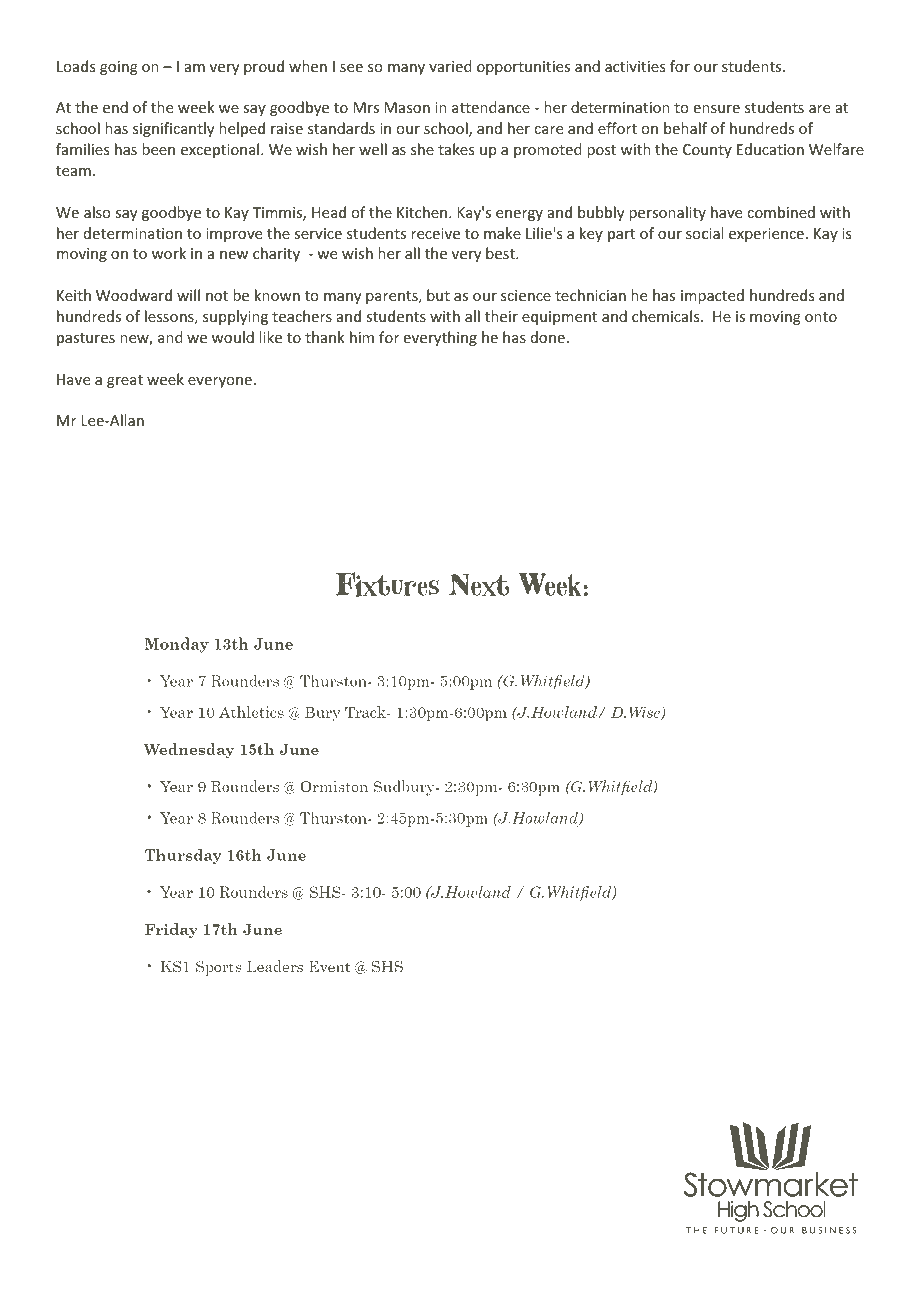  What do you see at coordinates (362, 337) in the screenshot?
I see `him` at bounding box center [362, 337].
